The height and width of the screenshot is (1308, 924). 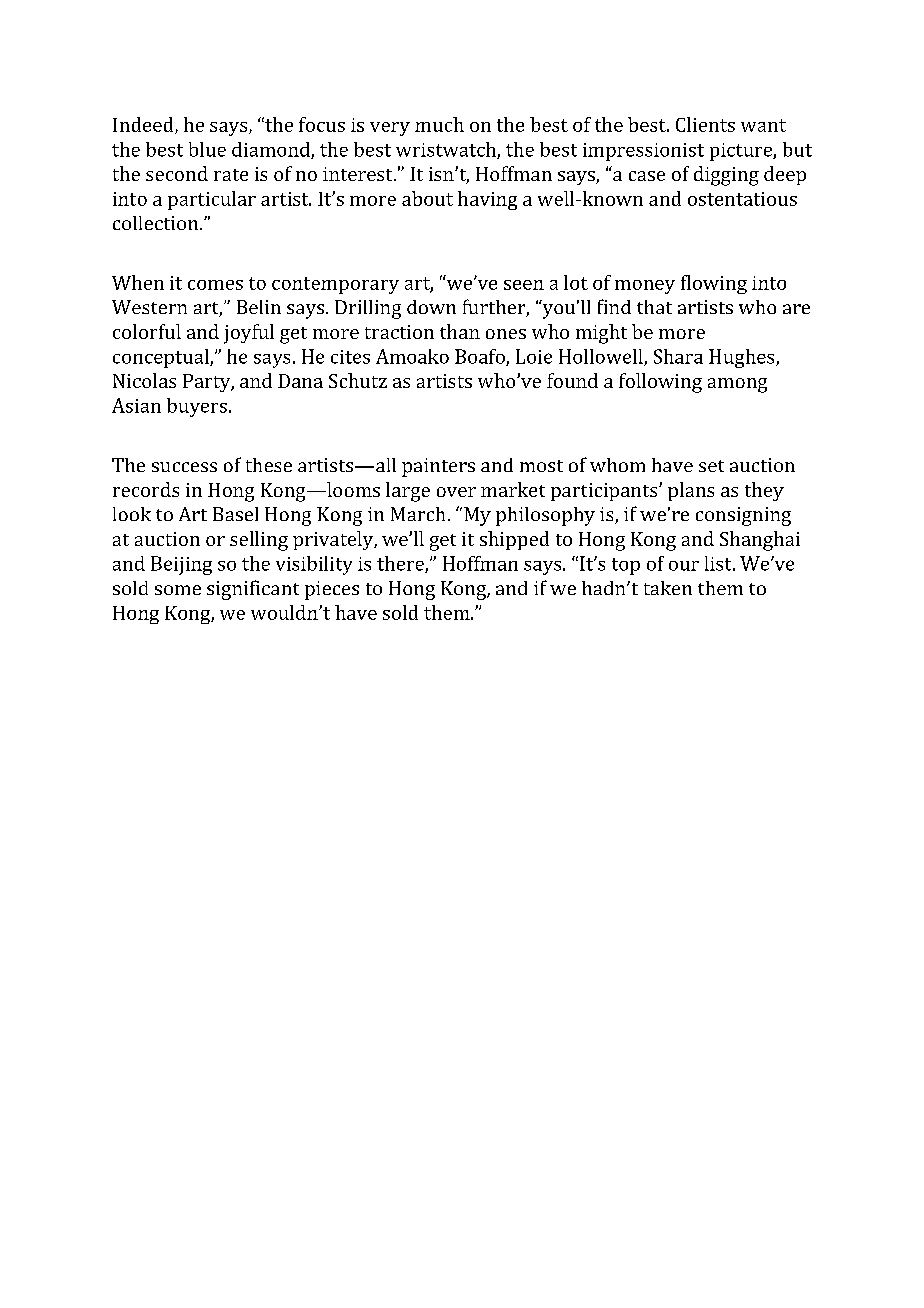 What do you see at coordinates (737, 385) in the screenshot?
I see `among` at bounding box center [737, 385].
